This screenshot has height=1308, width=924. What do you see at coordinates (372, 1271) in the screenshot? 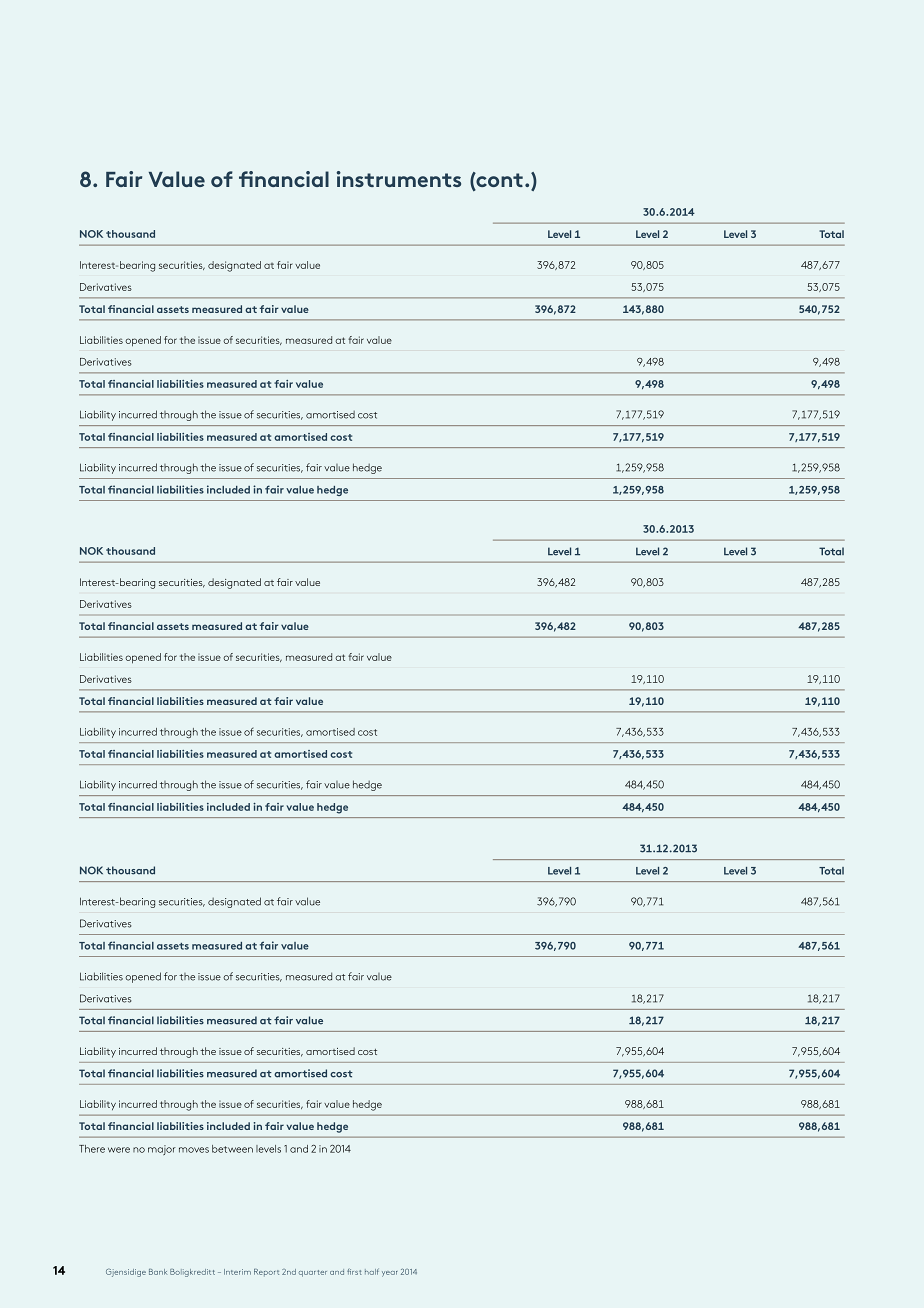
I see `half` at bounding box center [372, 1271].
